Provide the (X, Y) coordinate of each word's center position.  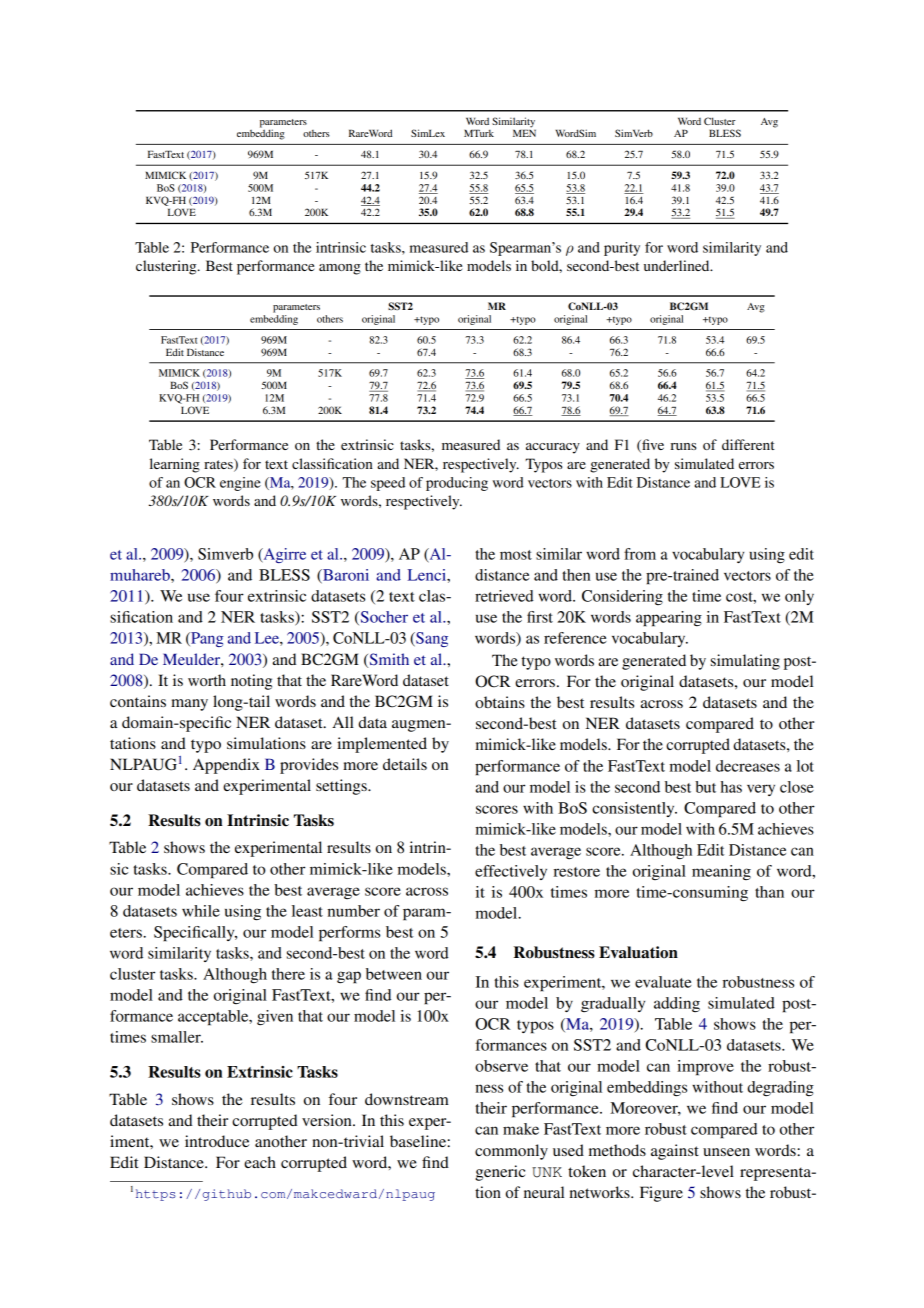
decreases (748, 766)
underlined (678, 265)
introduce (217, 1141)
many (189, 705)
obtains (500, 702)
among (340, 269)
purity (622, 249)
